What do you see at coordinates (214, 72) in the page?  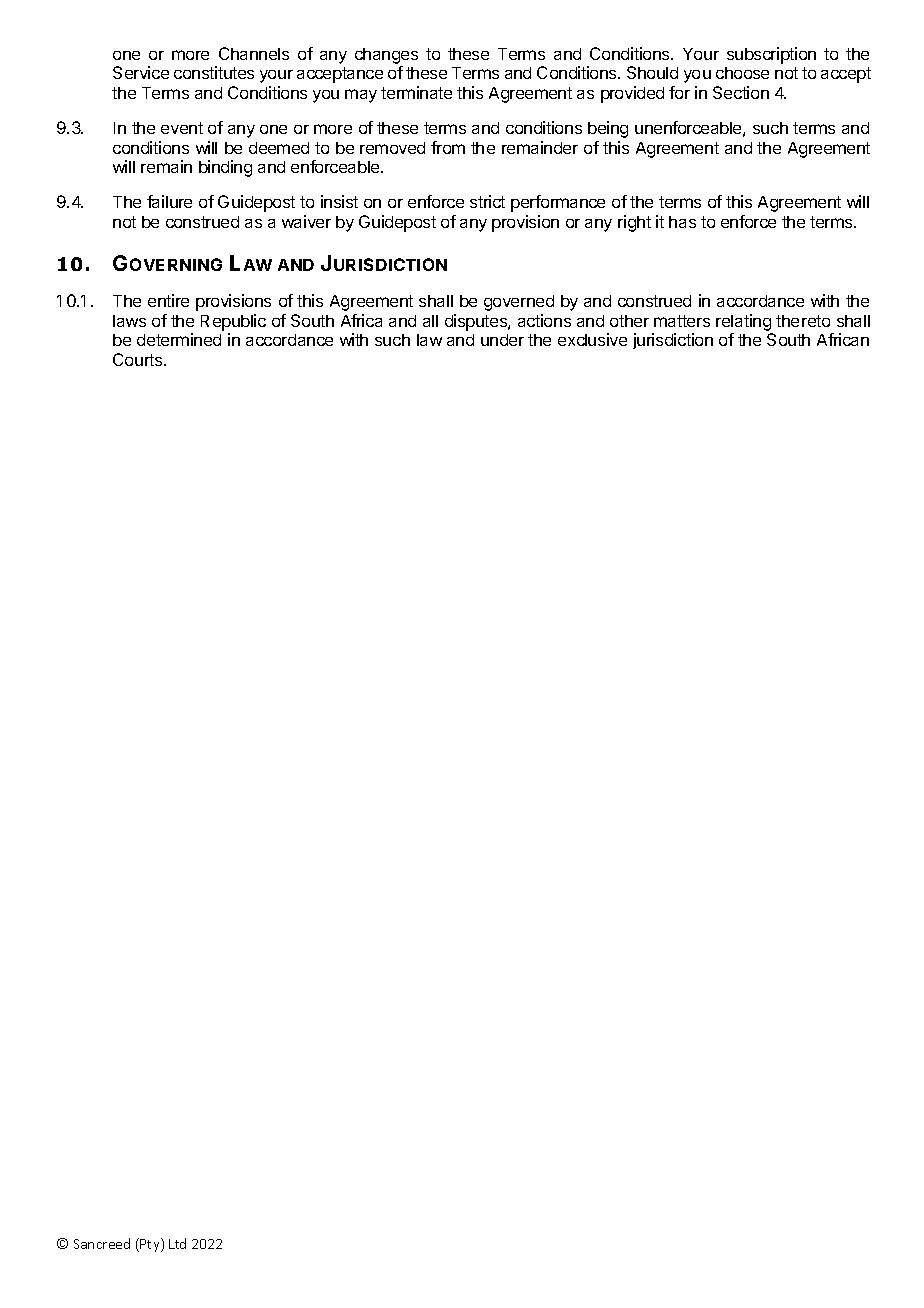 I see `constitutes` at bounding box center [214, 72].
